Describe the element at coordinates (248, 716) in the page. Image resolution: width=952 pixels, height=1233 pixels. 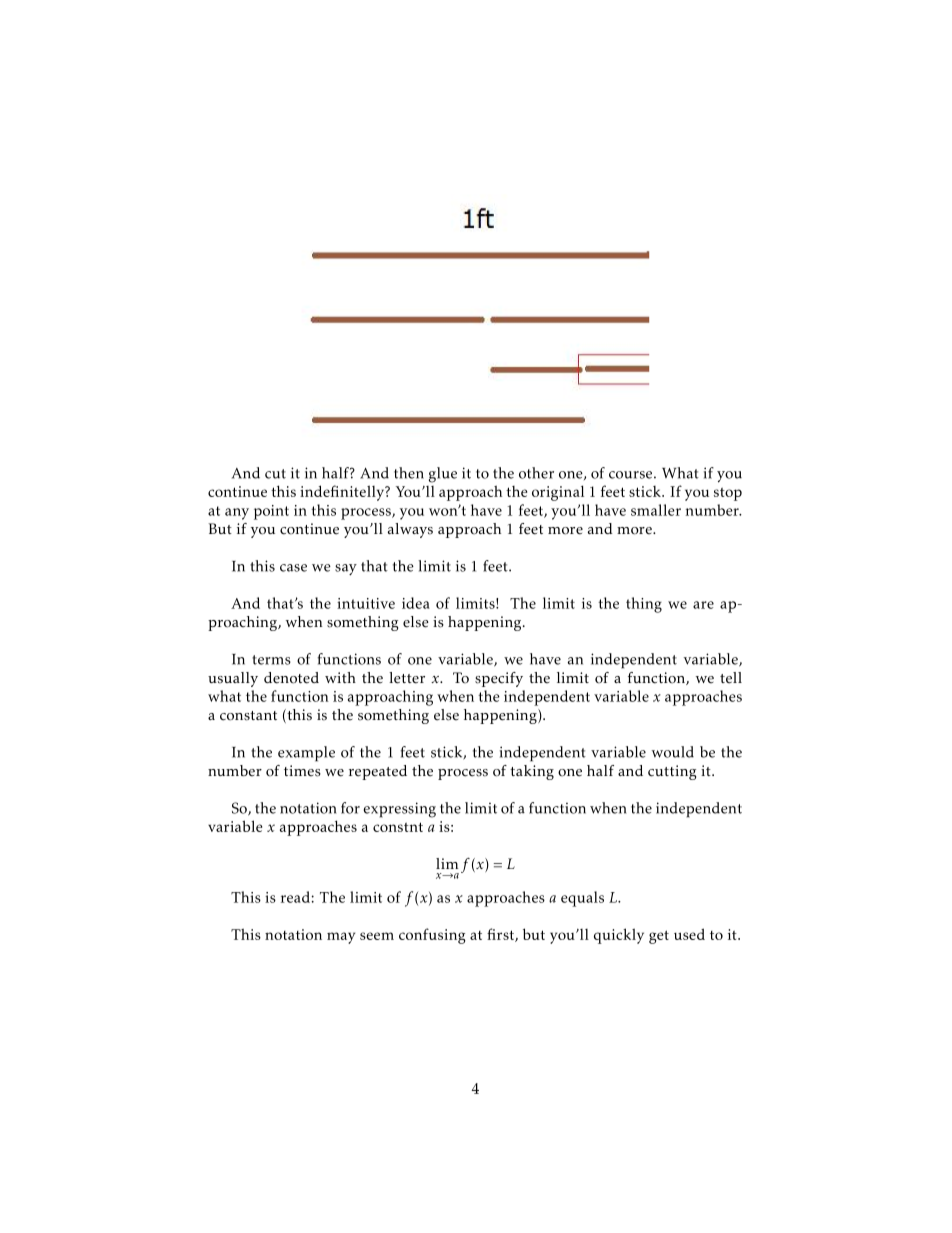
I see `constant` at that location.
